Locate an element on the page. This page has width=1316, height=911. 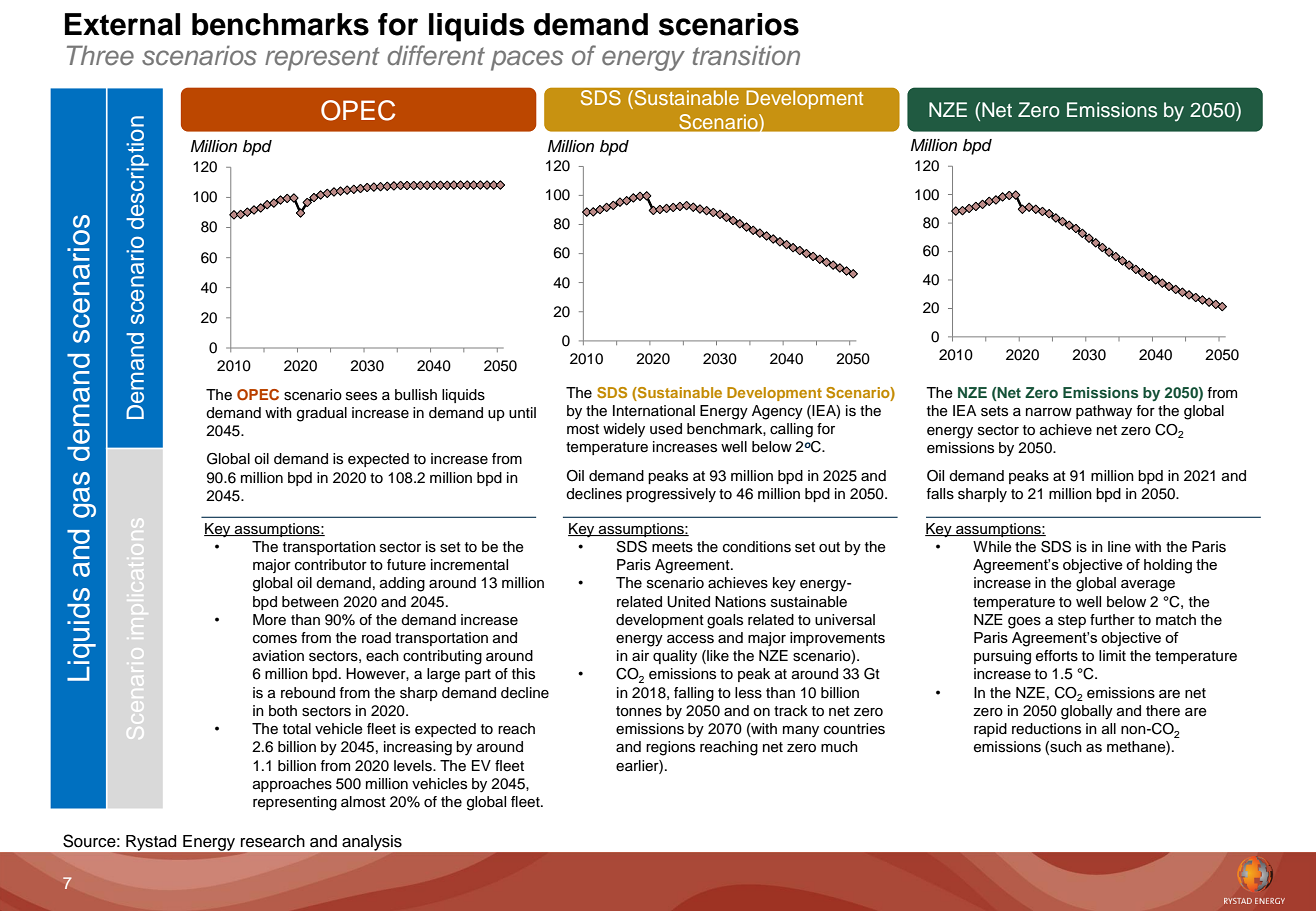
International is located at coordinates (654, 411).
